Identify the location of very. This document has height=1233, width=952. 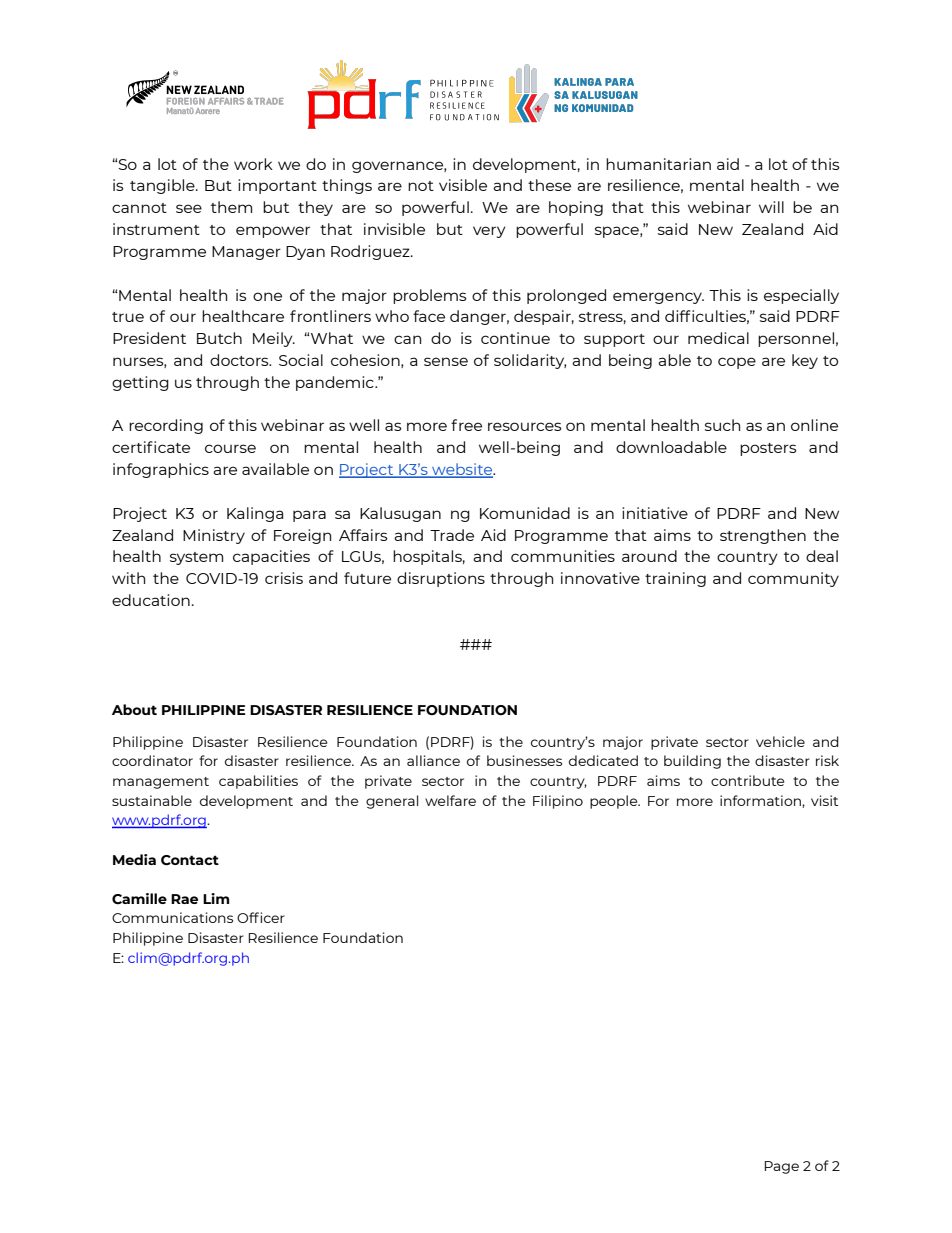
(489, 232).
